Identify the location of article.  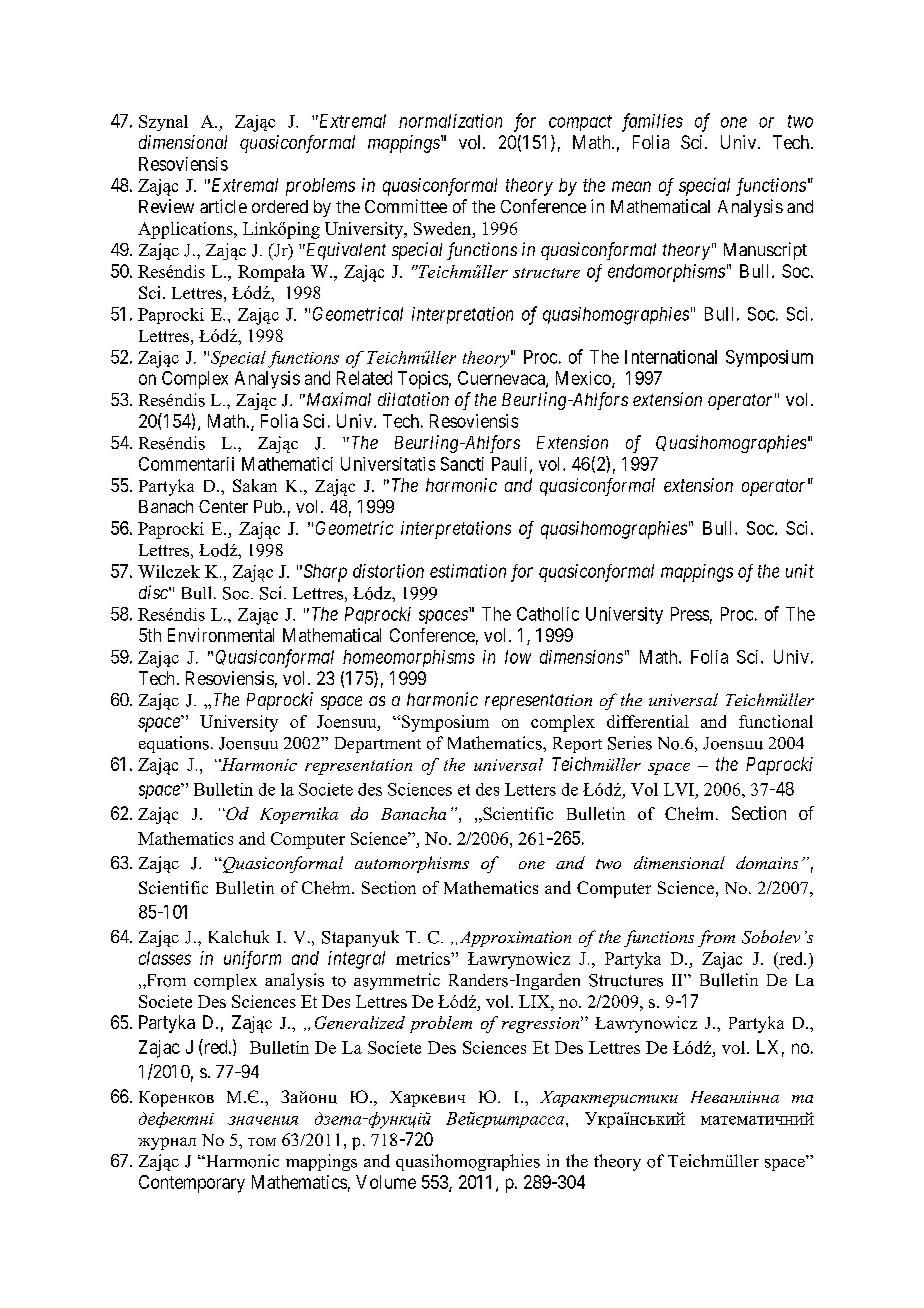
(223, 206).
